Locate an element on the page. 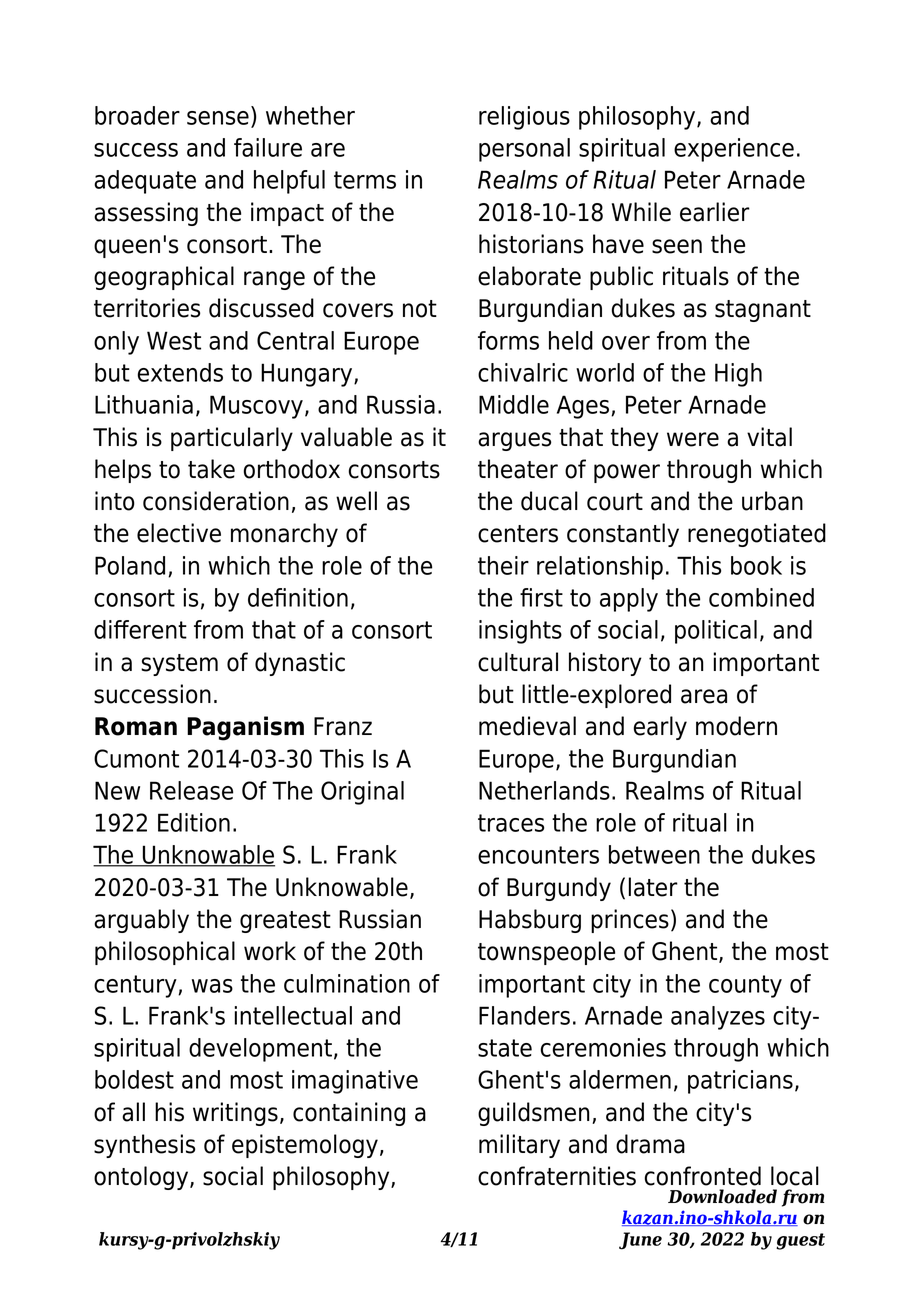 The width and height of the image is (924, 1311). traces is located at coordinates (511, 823).
